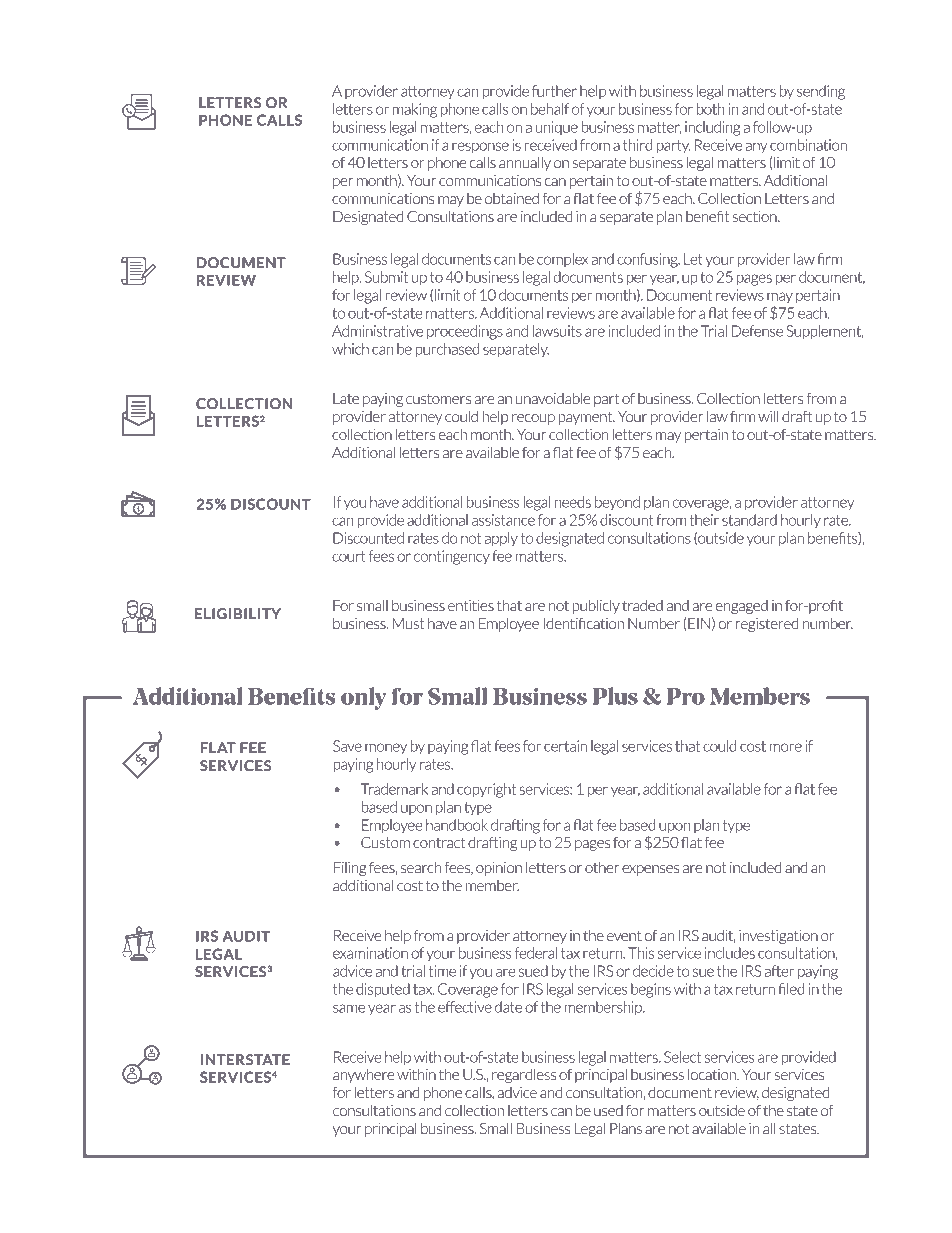 This image has width=952, height=1233. Describe the element at coordinates (785, 747) in the image. I see `more` at that location.
